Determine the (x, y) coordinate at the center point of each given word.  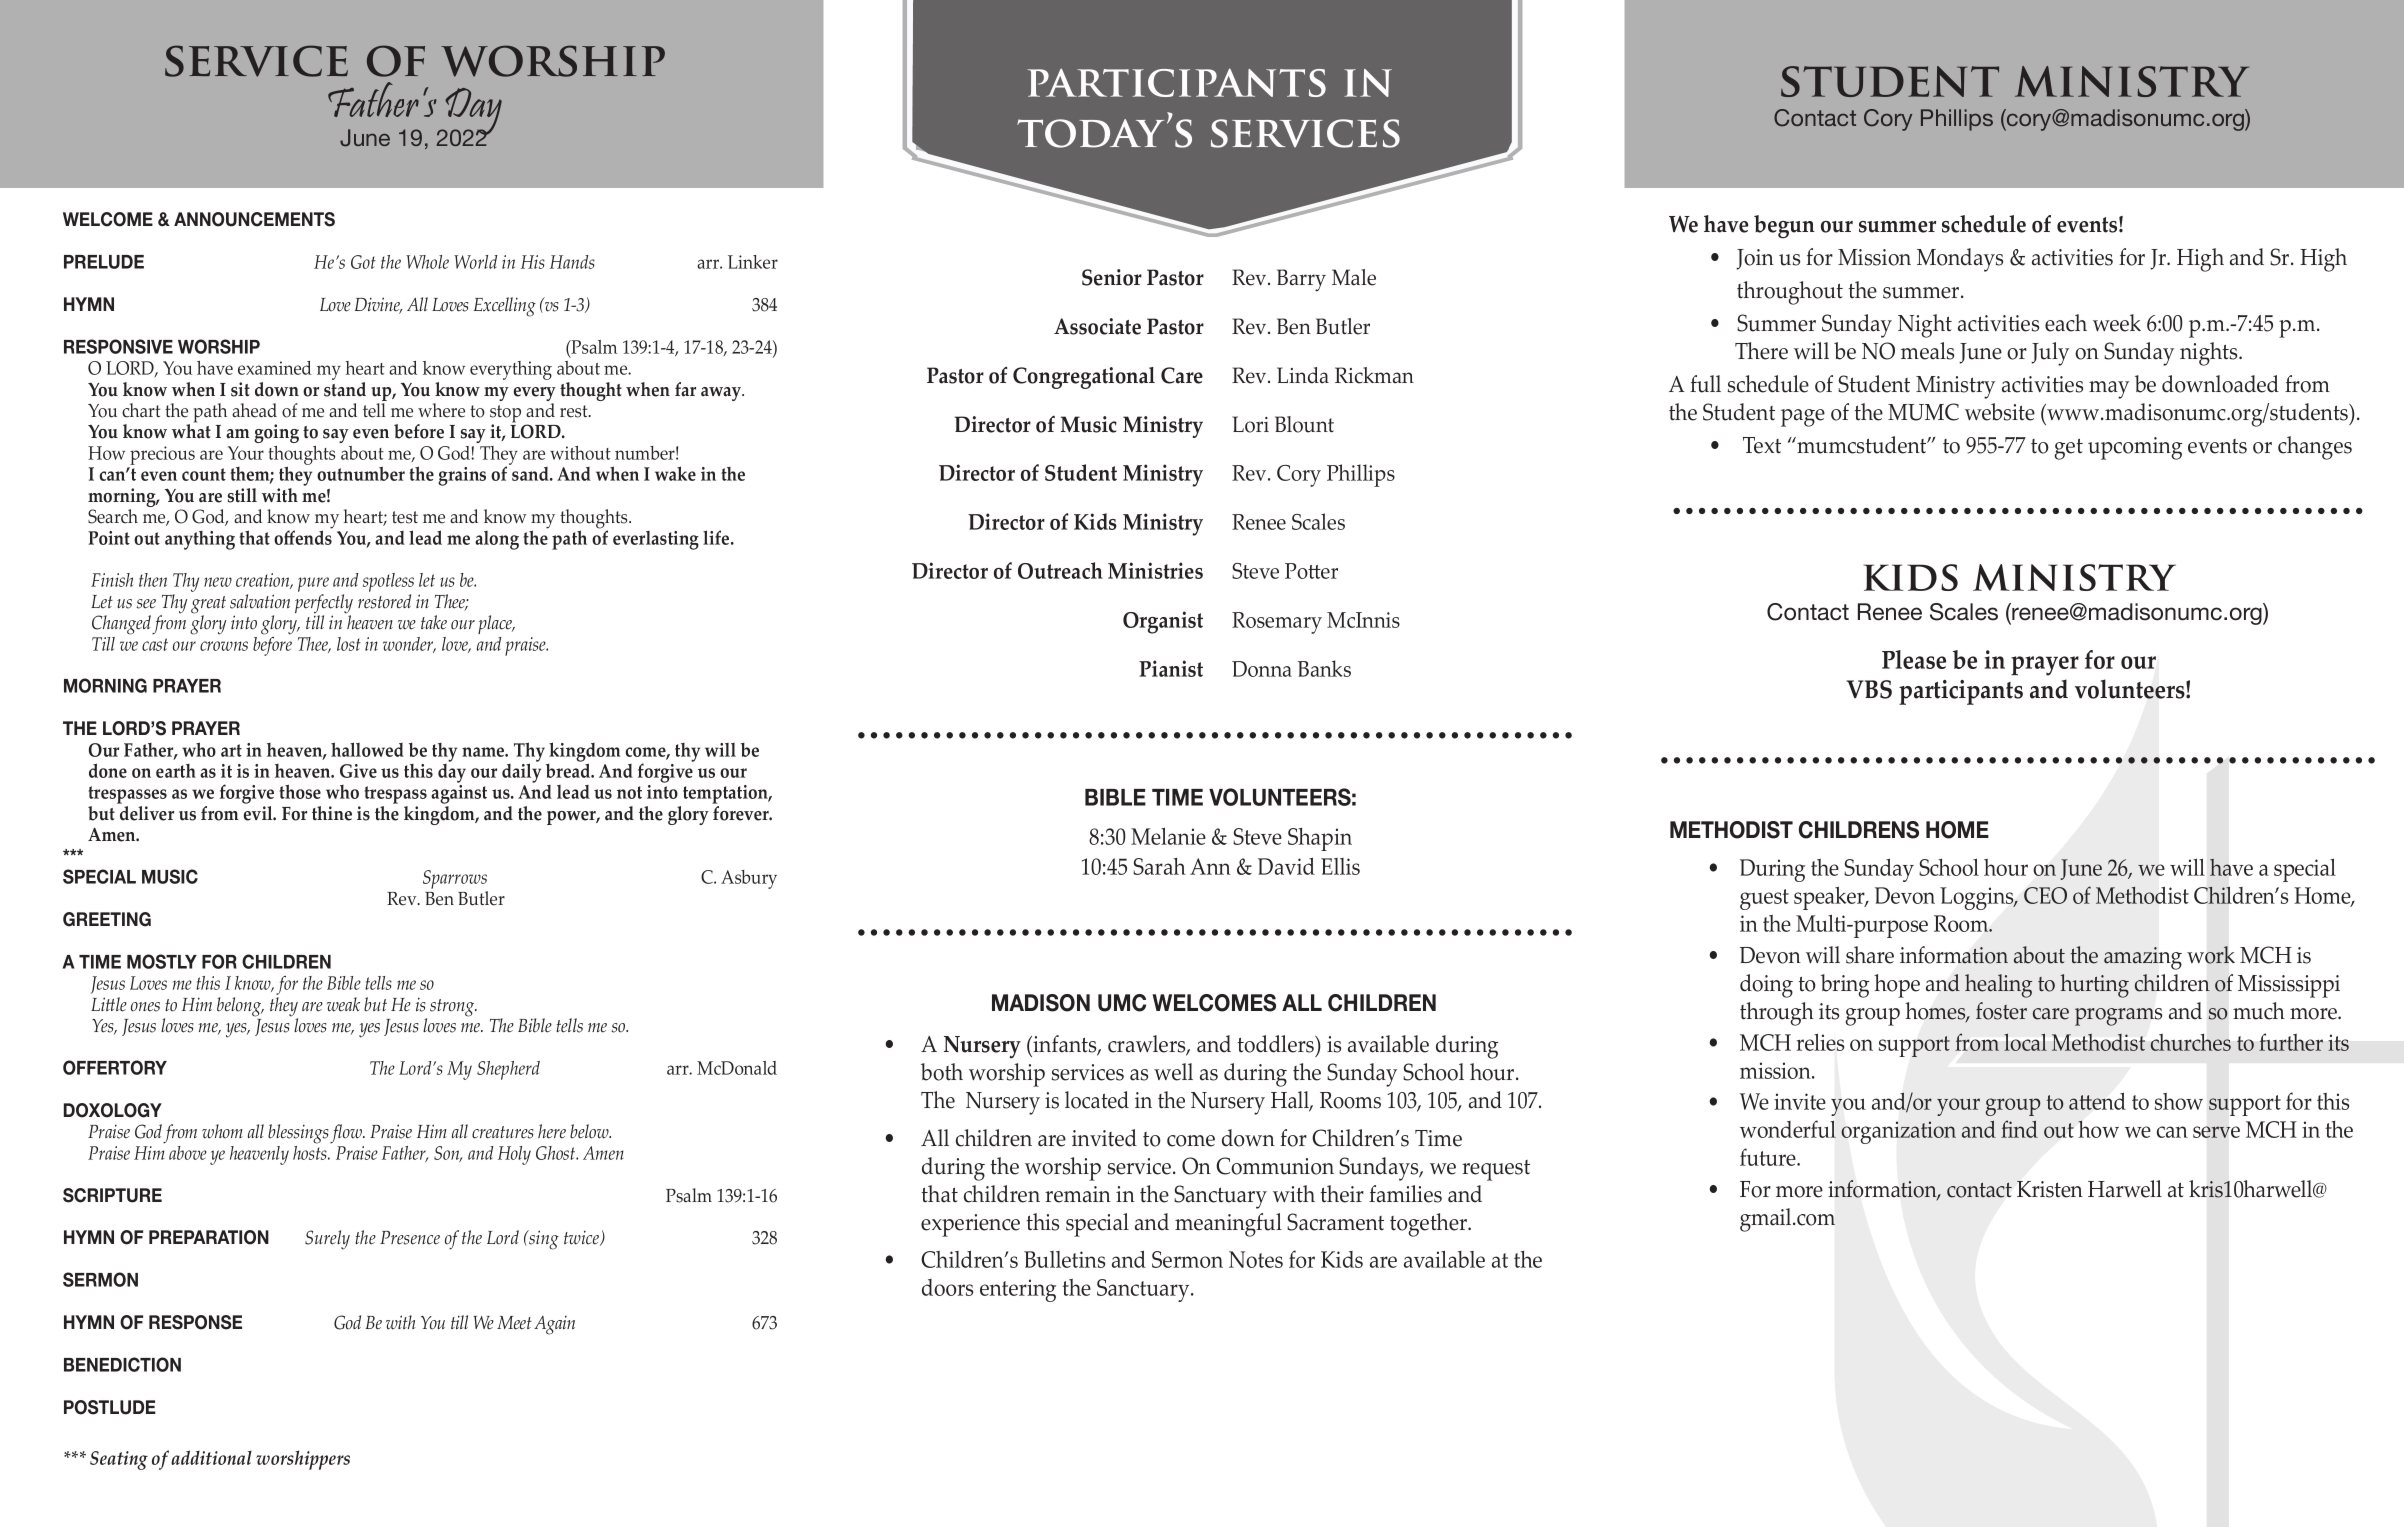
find (2019, 1129)
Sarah (1159, 866)
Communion (1275, 1166)
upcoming (2135, 448)
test (405, 517)
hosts (311, 1151)
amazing (2143, 958)
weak (343, 1004)
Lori (1250, 424)
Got (363, 262)
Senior (1112, 277)
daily (521, 772)
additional (211, 1457)
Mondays (1960, 260)
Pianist (1171, 668)
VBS (1869, 689)
